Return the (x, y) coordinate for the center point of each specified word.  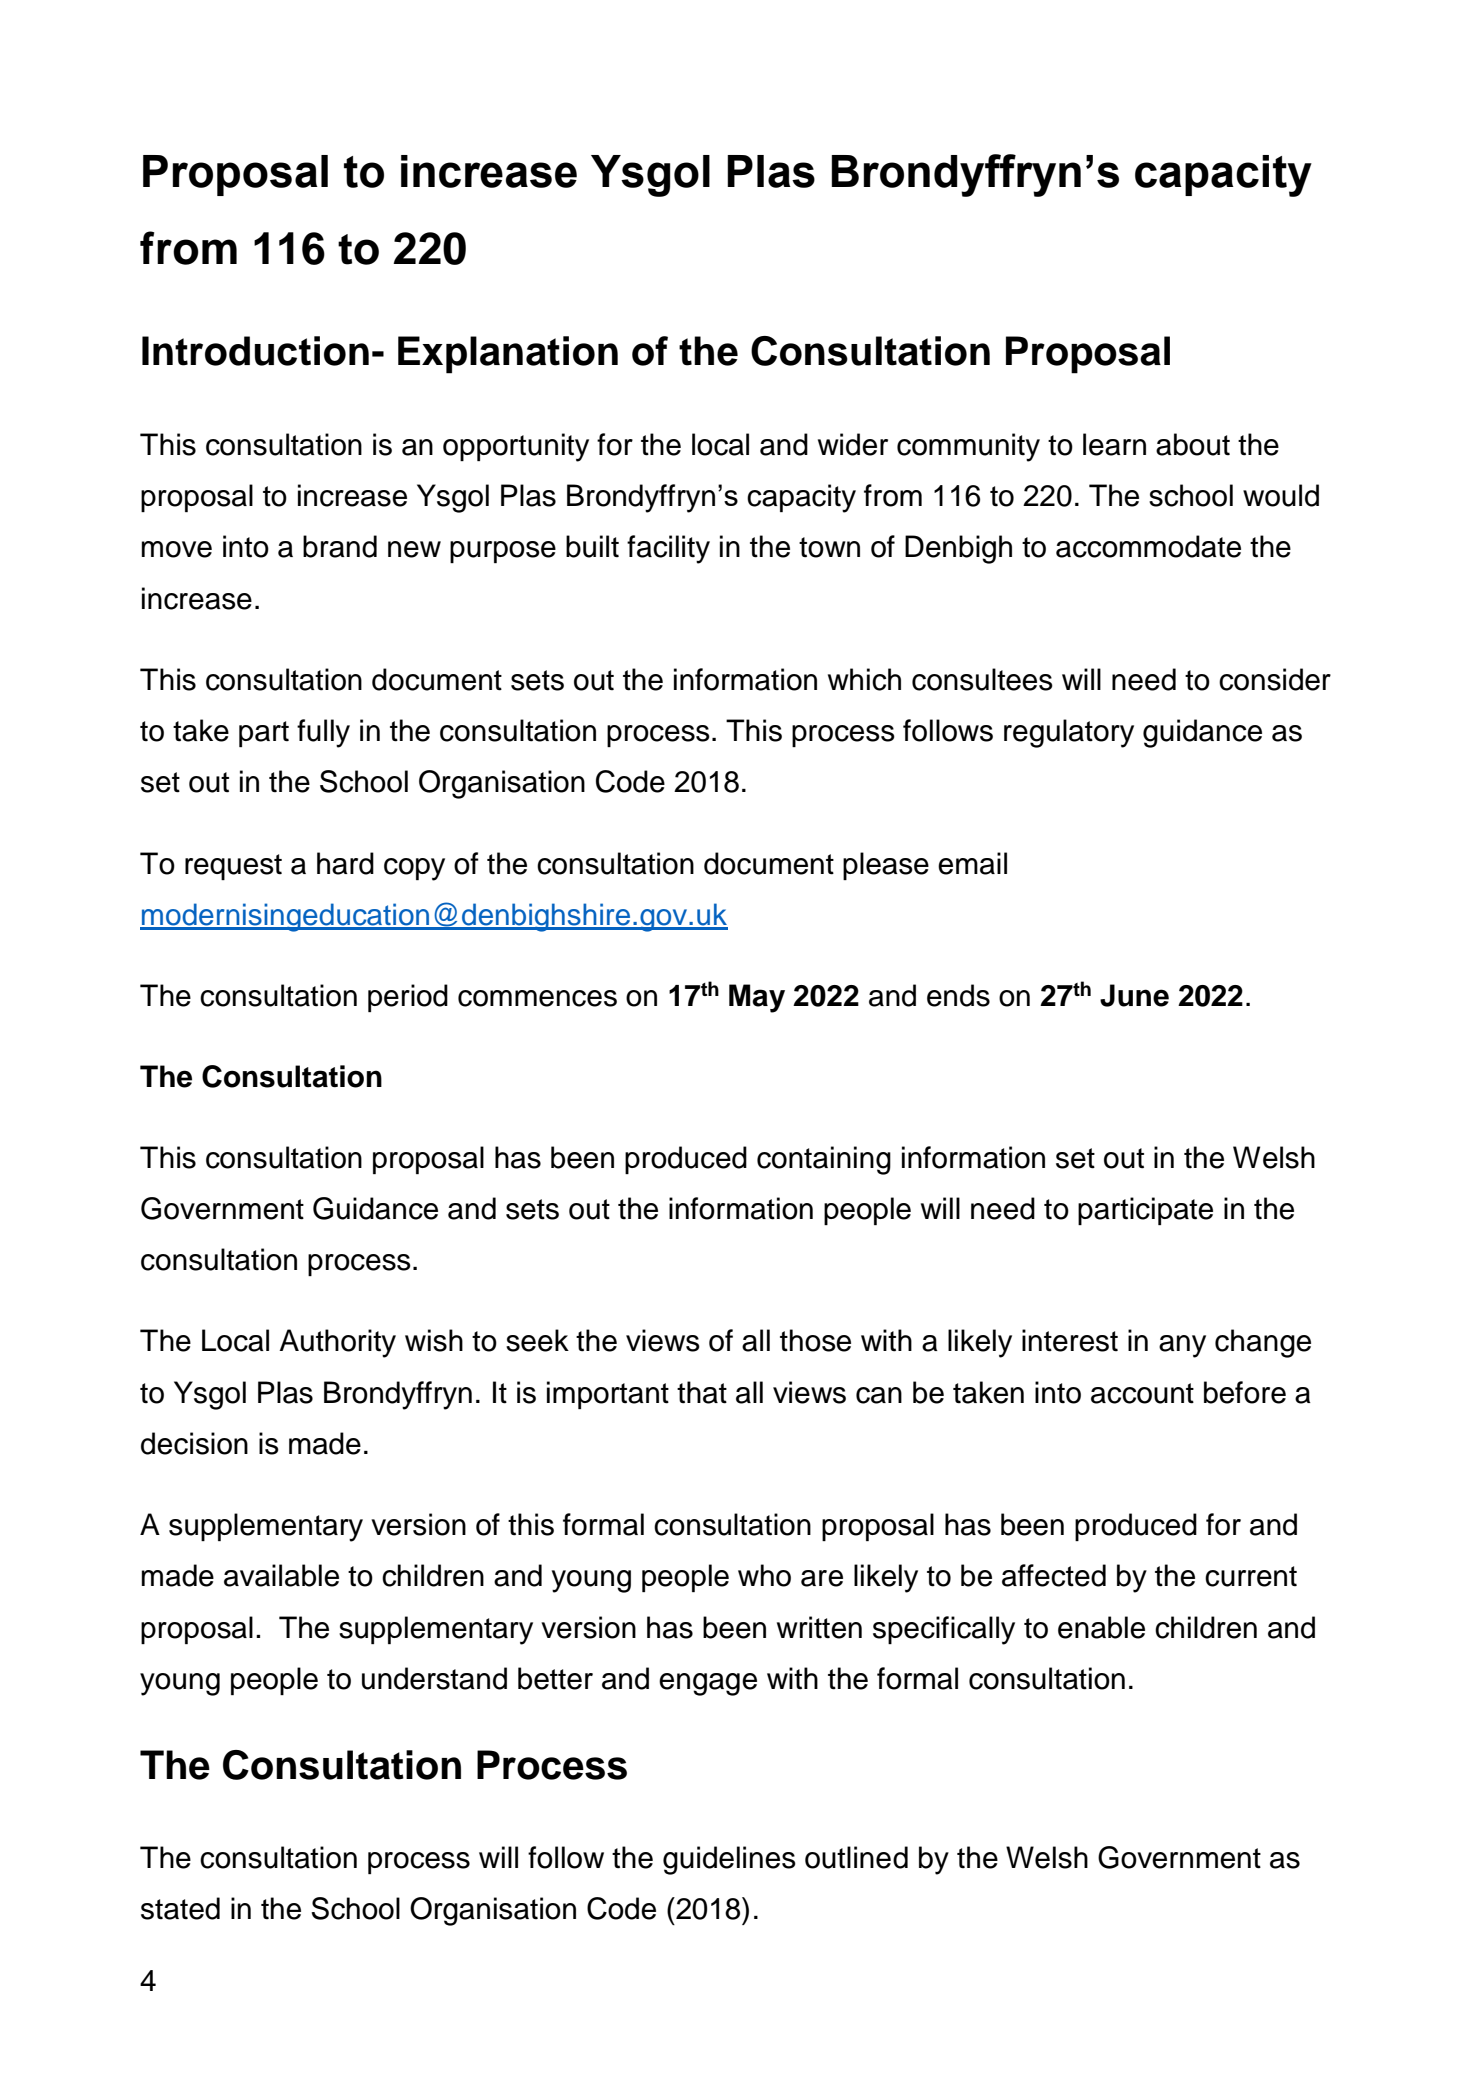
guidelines (729, 1860)
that (702, 1392)
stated (180, 1908)
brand (340, 546)
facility (668, 549)
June (1134, 995)
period (408, 998)
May (757, 998)
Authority (337, 1343)
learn (1114, 444)
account (1142, 1393)
